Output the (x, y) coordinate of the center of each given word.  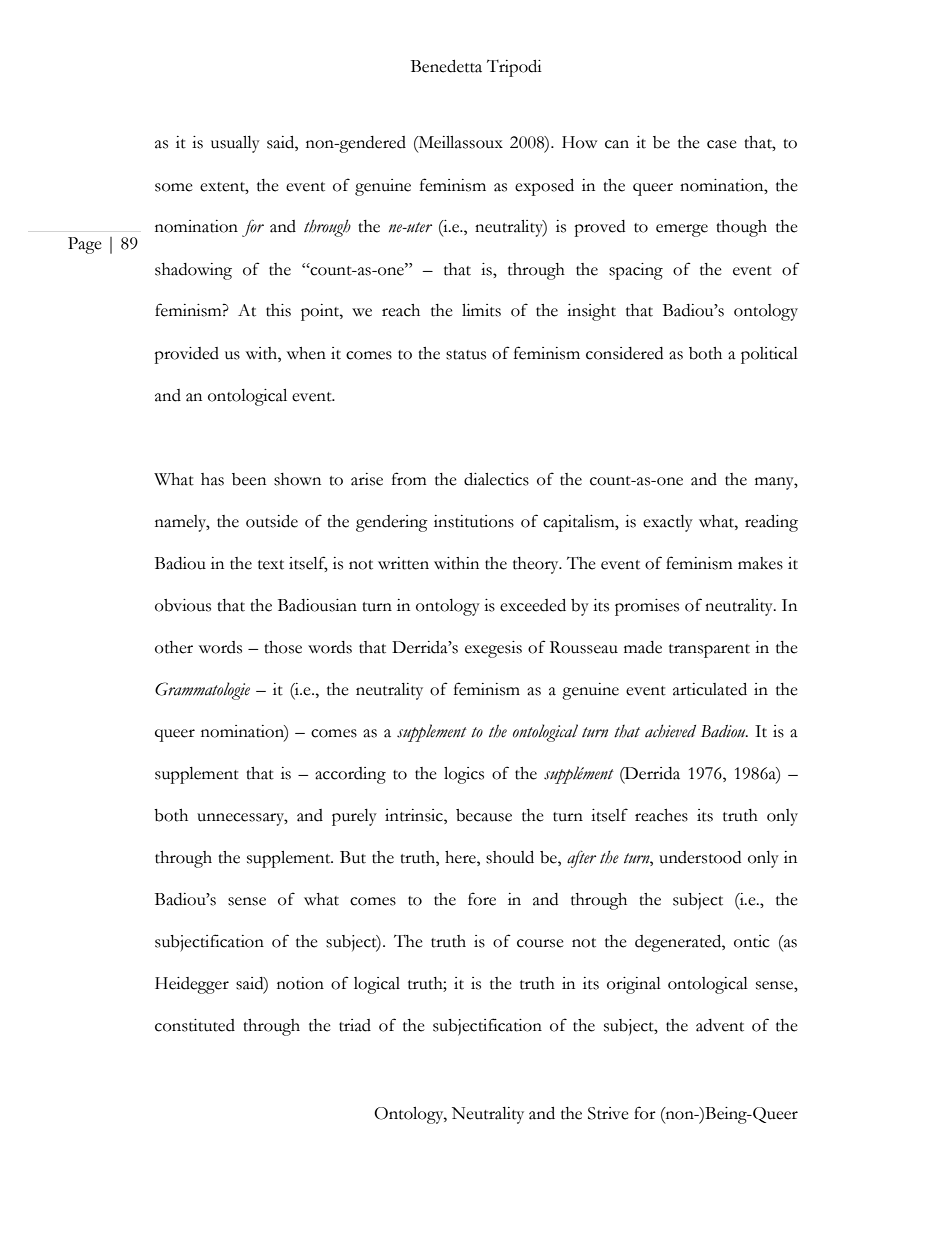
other (174, 647)
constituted (195, 1025)
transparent (709, 651)
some (174, 187)
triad (355, 1025)
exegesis (493, 649)
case (722, 144)
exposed (544, 187)
